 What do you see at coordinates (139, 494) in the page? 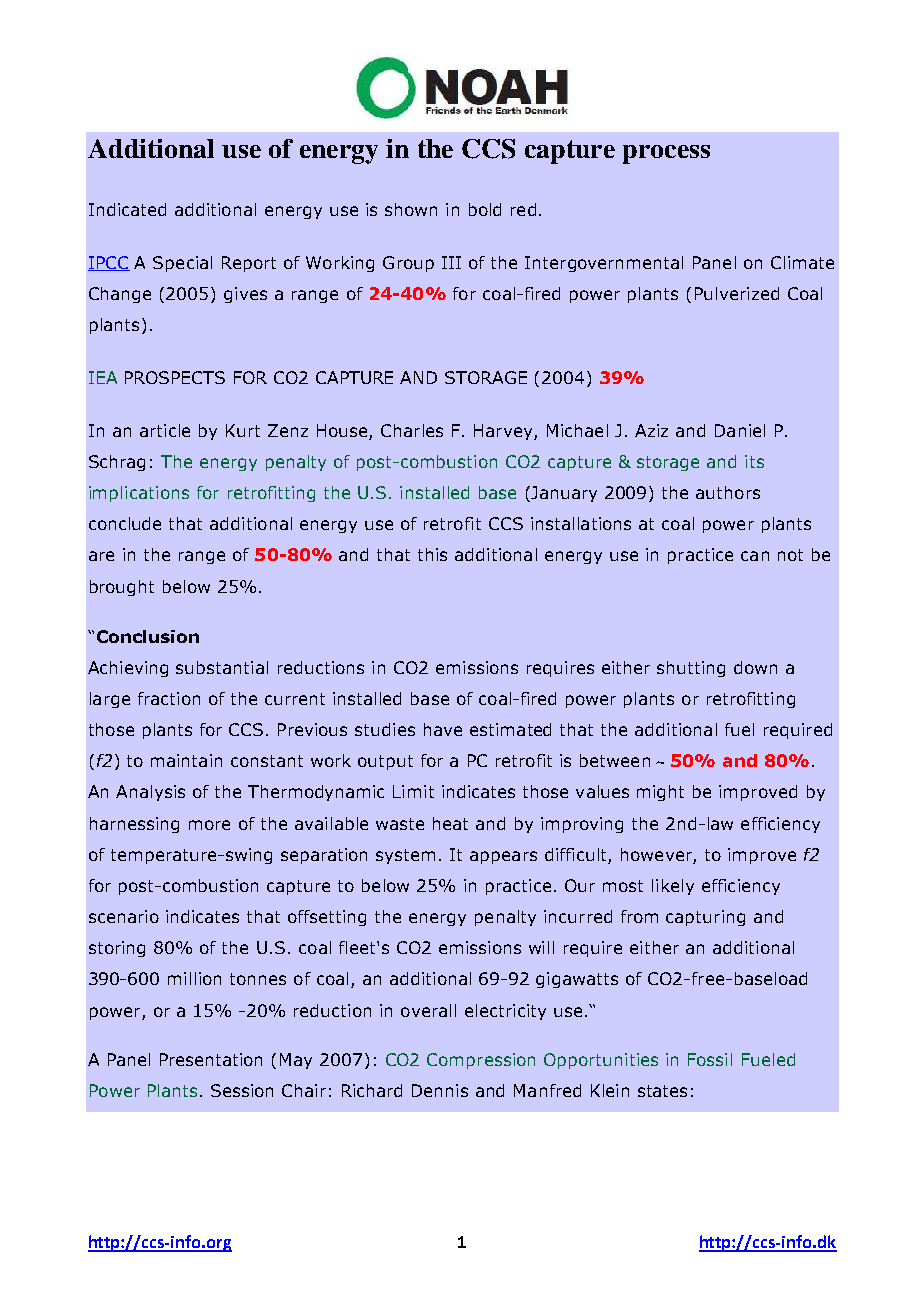
I see `implications` at bounding box center [139, 494].
